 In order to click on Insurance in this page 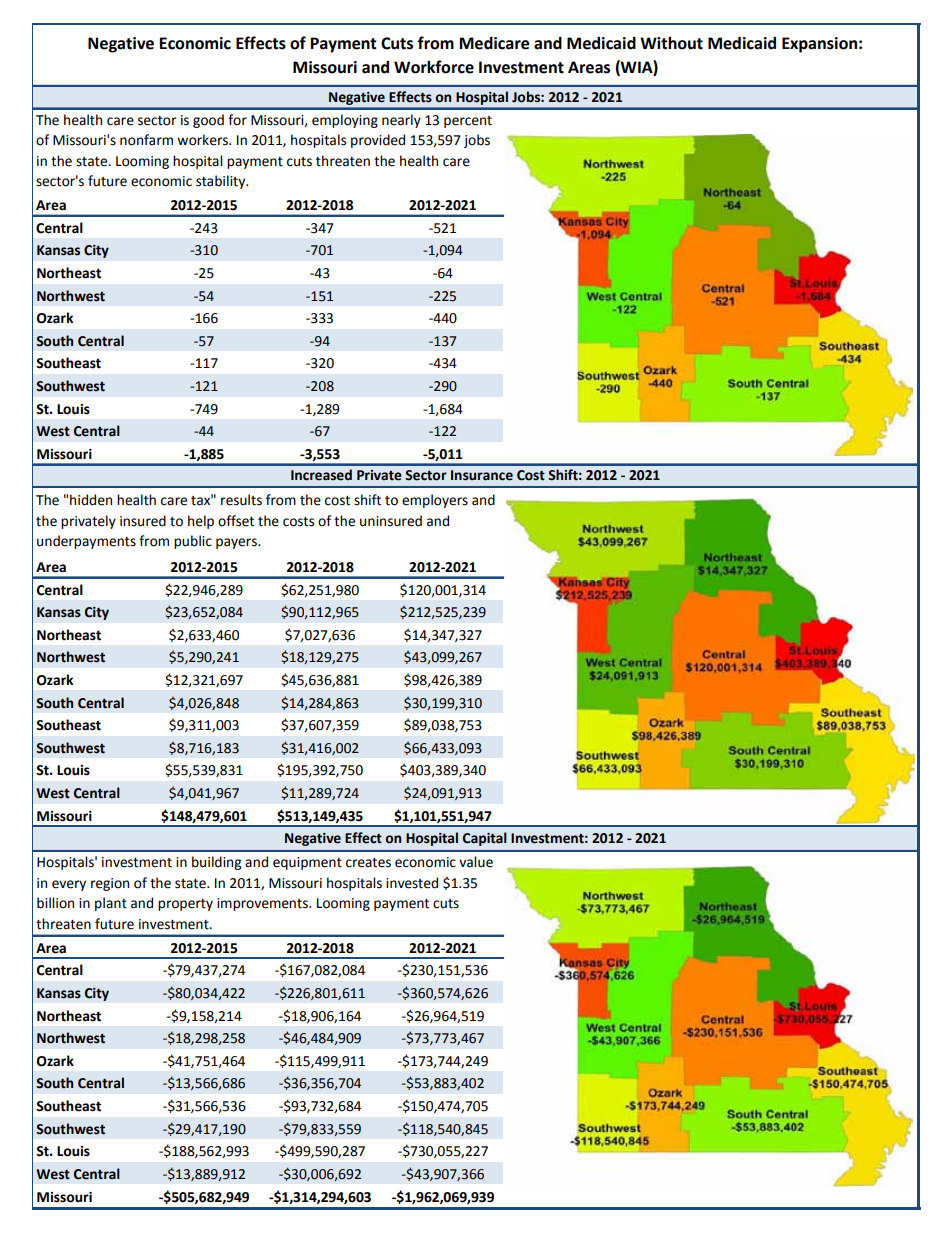, I will do `click(482, 475)`.
